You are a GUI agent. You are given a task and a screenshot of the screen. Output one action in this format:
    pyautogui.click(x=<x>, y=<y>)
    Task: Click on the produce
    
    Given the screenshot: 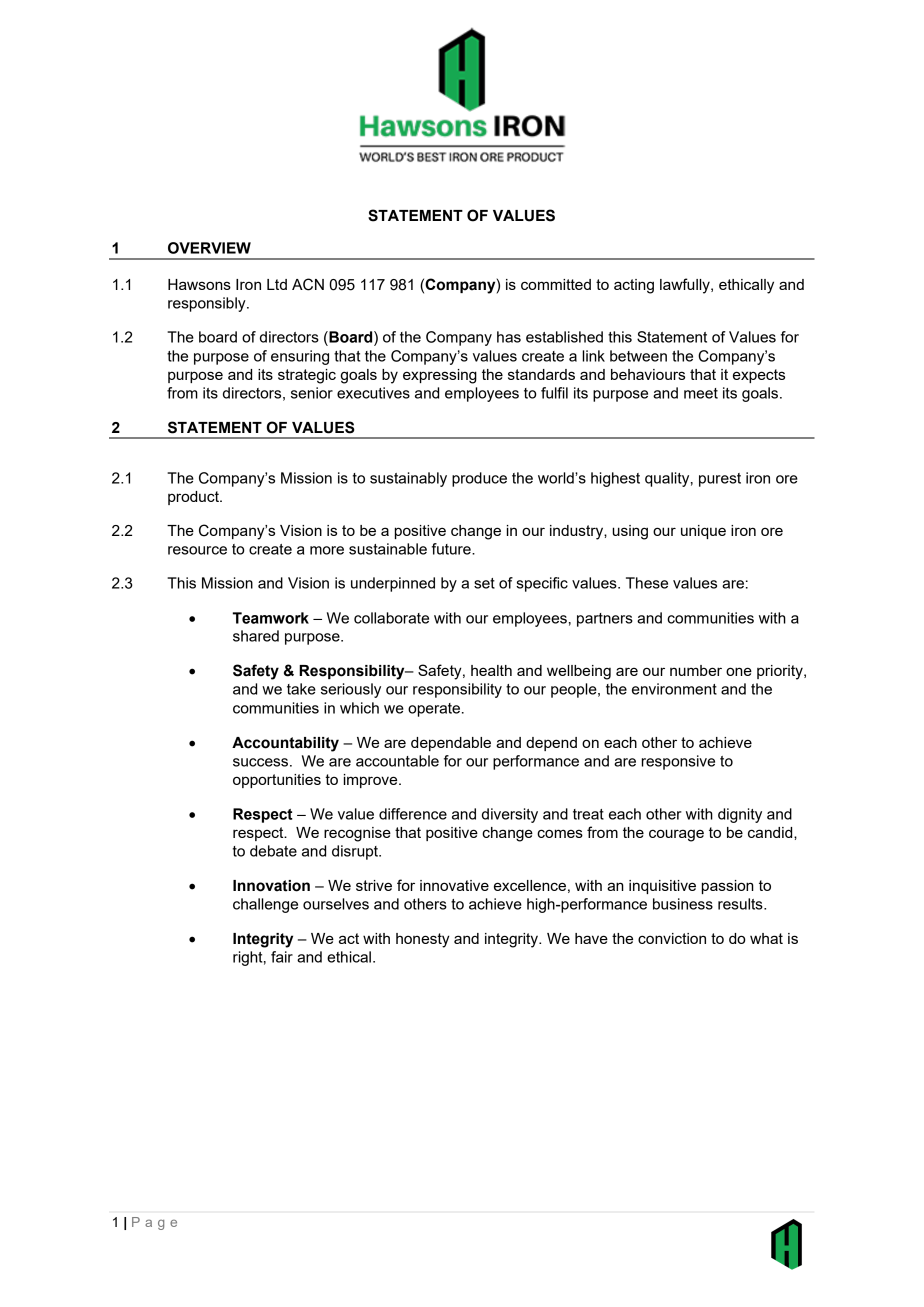 What is the action you would take?
    pyautogui.click(x=479, y=479)
